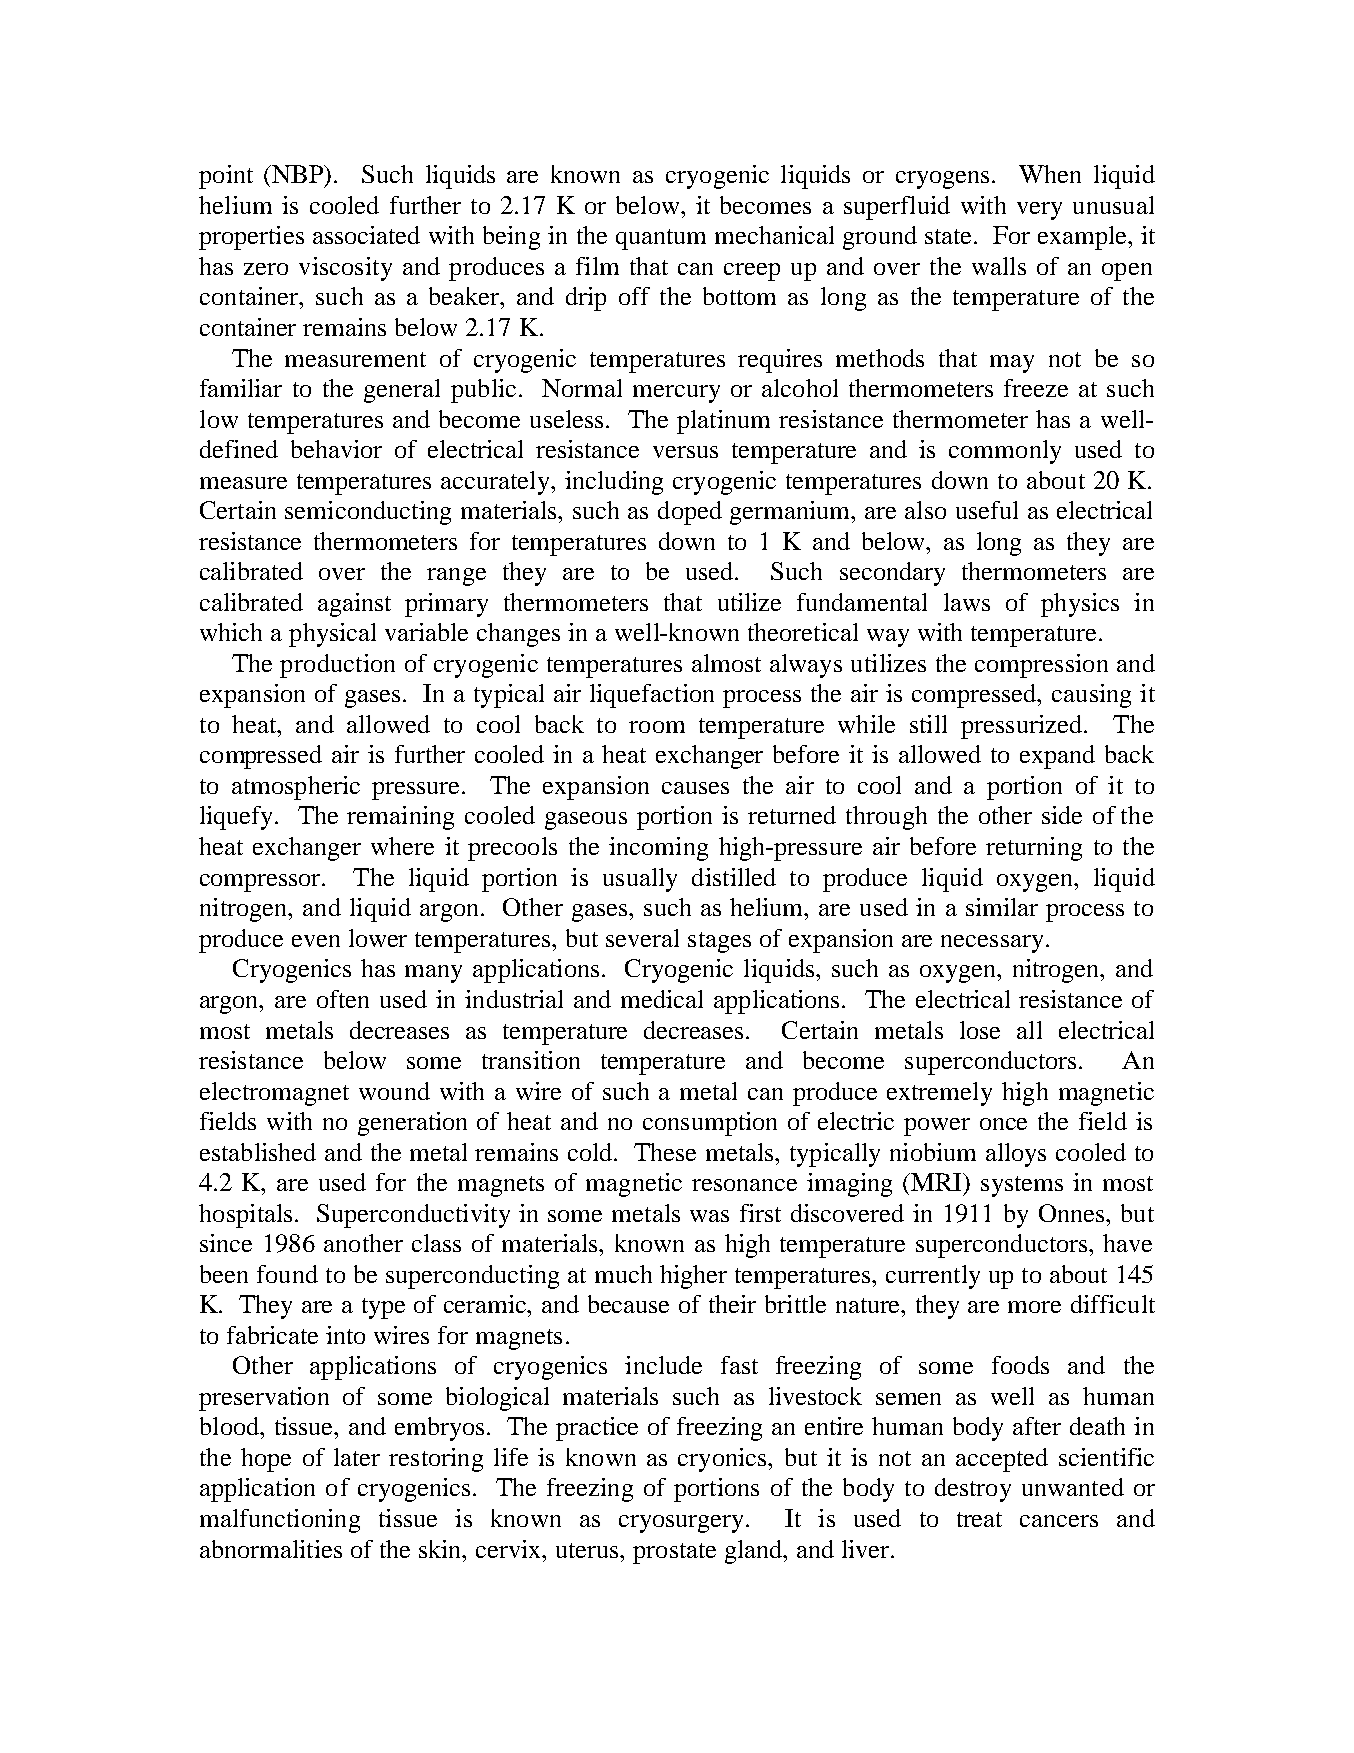  Describe the element at coordinates (280, 1521) in the screenshot. I see `malfunctioning` at that location.
